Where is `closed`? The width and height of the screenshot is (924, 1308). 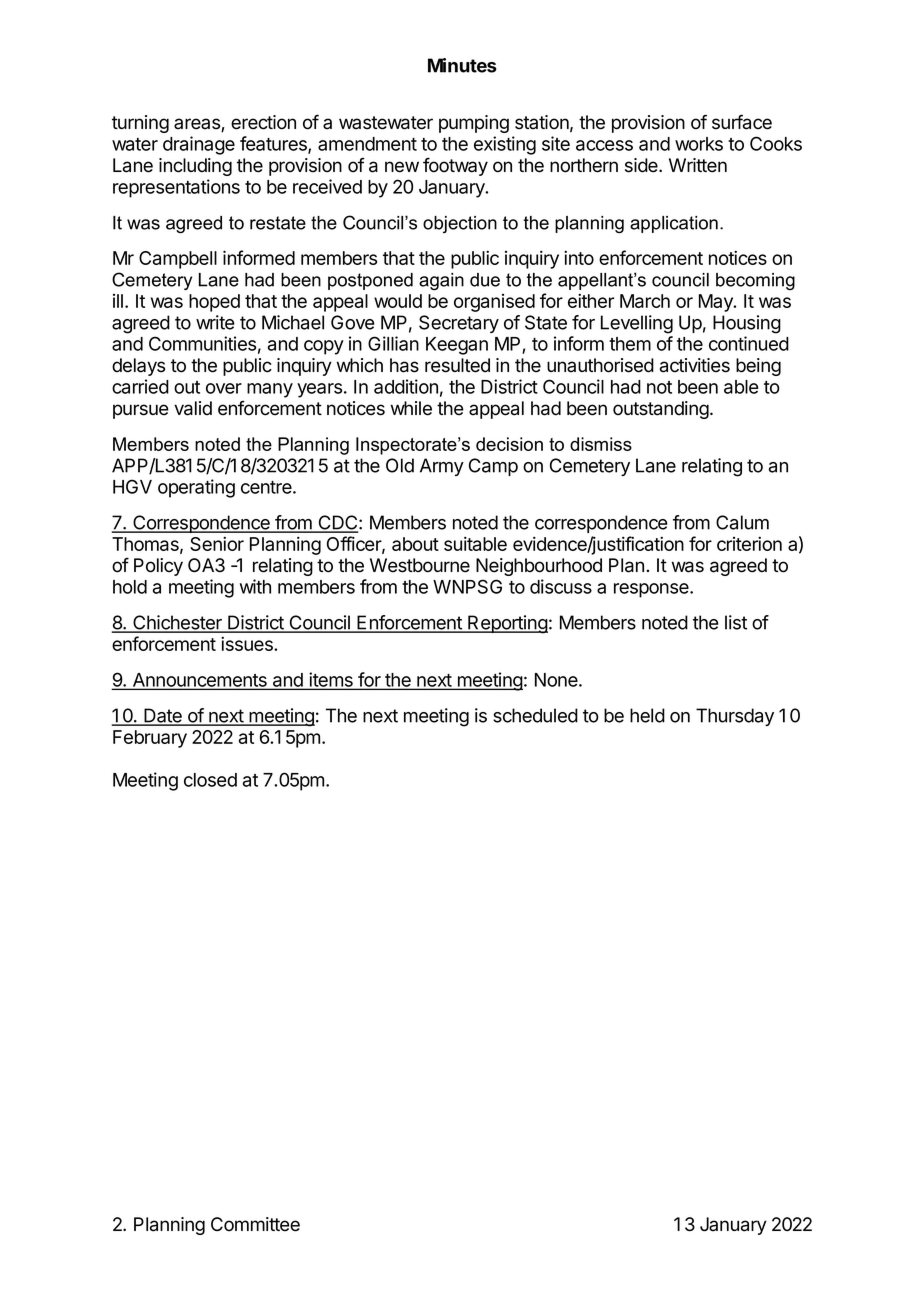
closed is located at coordinates (210, 780).
